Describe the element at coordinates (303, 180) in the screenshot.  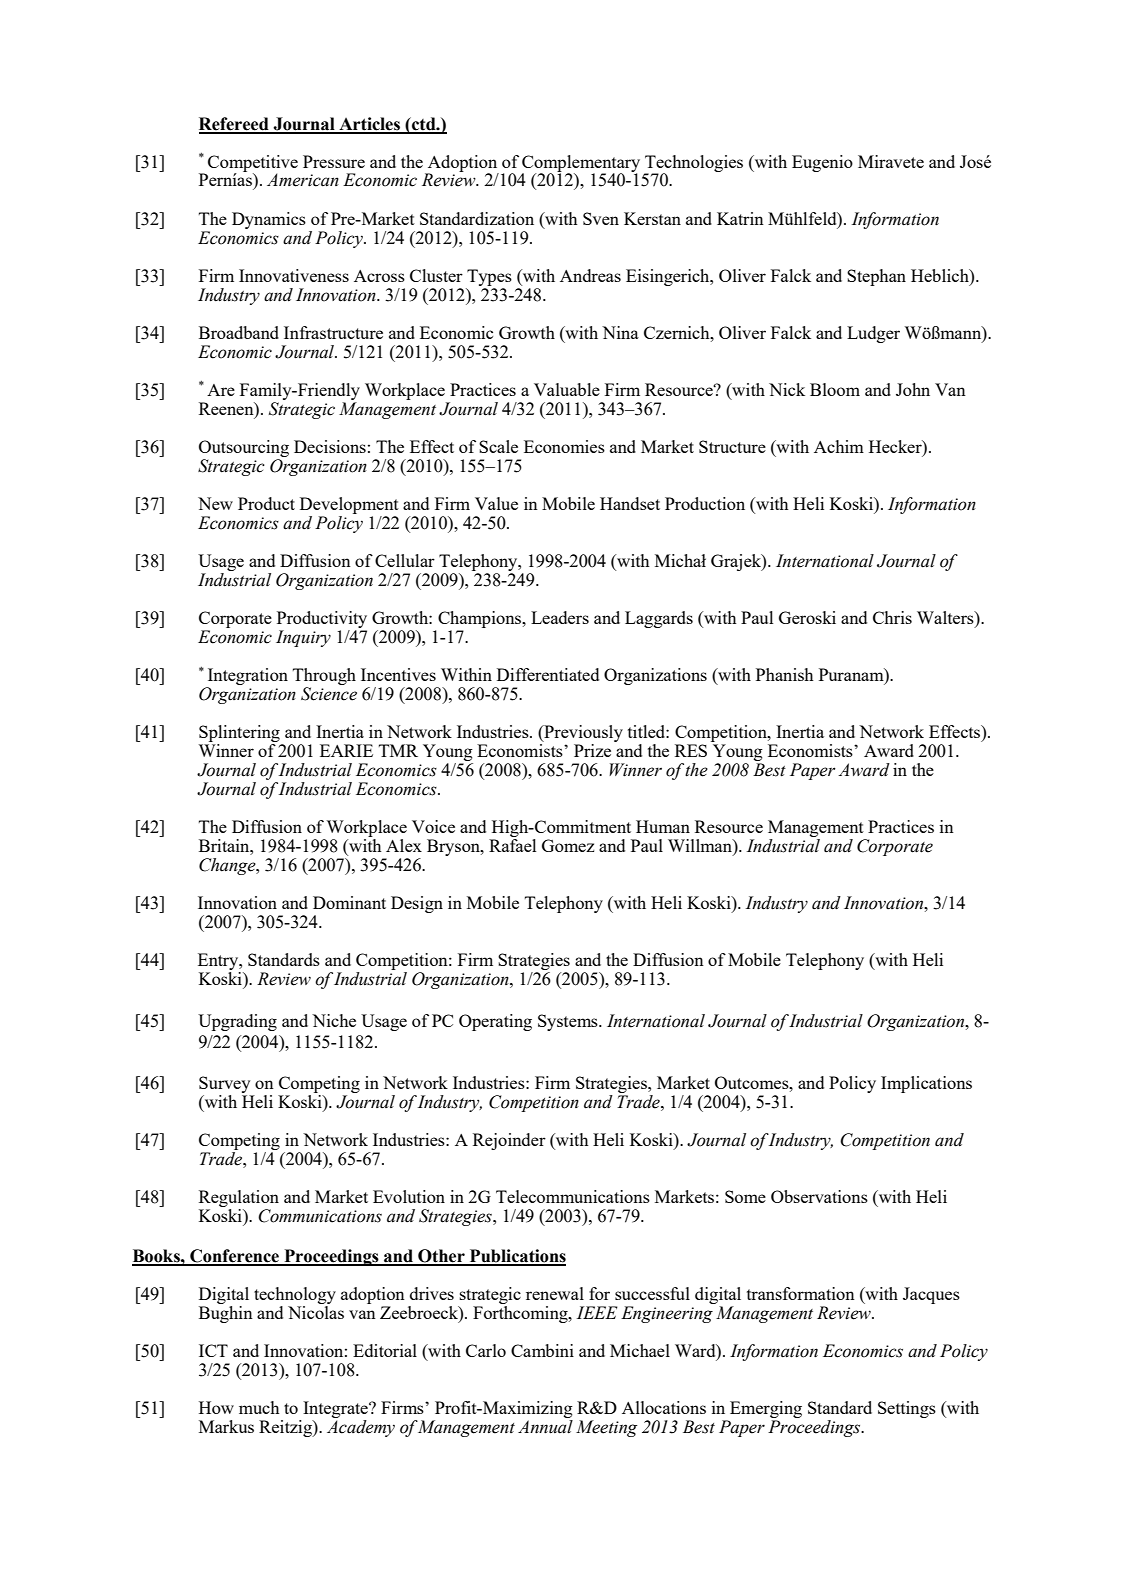
I see `American` at that location.
